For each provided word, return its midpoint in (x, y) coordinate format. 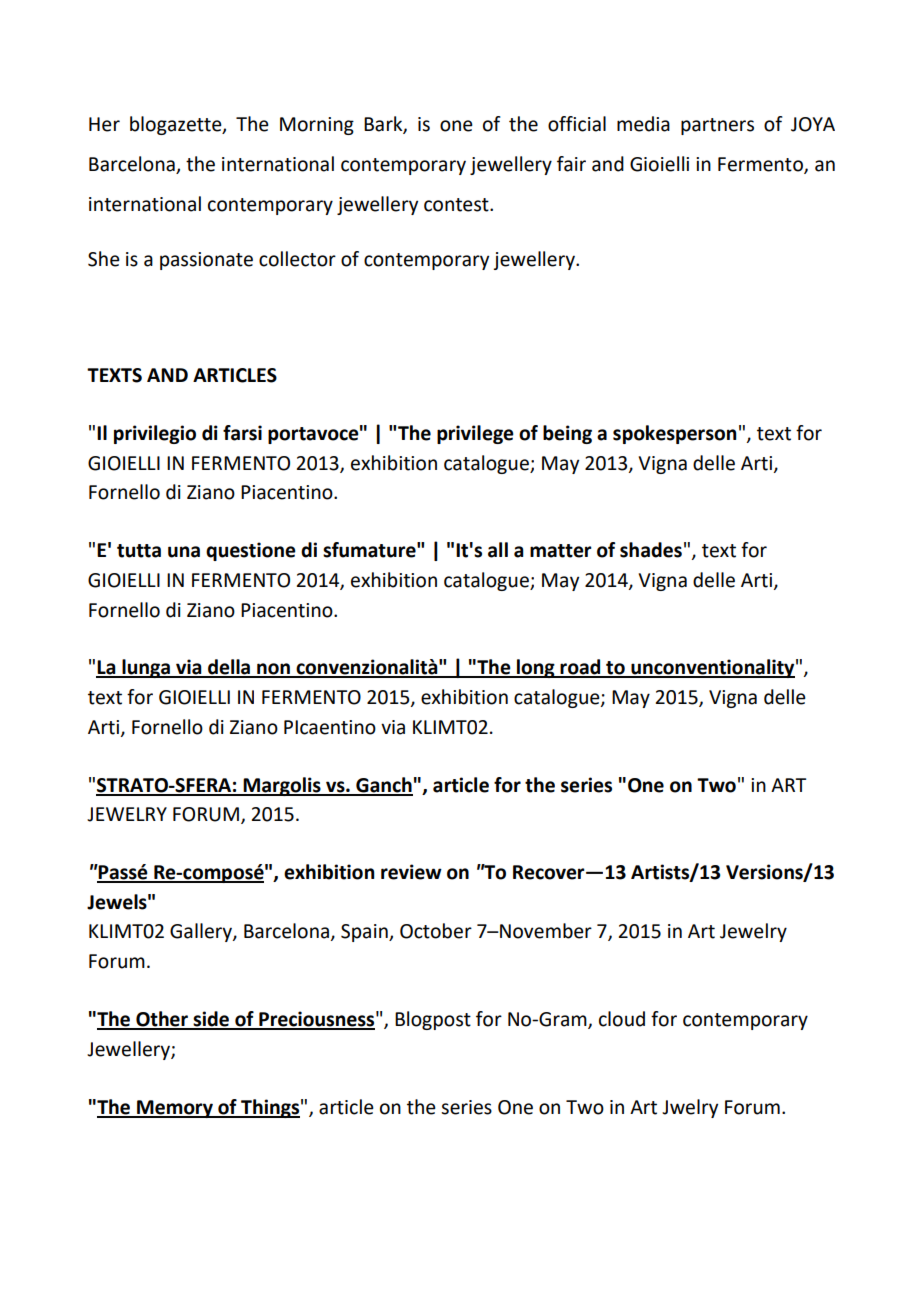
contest (457, 205)
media (643, 124)
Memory (175, 1109)
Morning (317, 126)
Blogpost (433, 1020)
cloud (622, 1019)
